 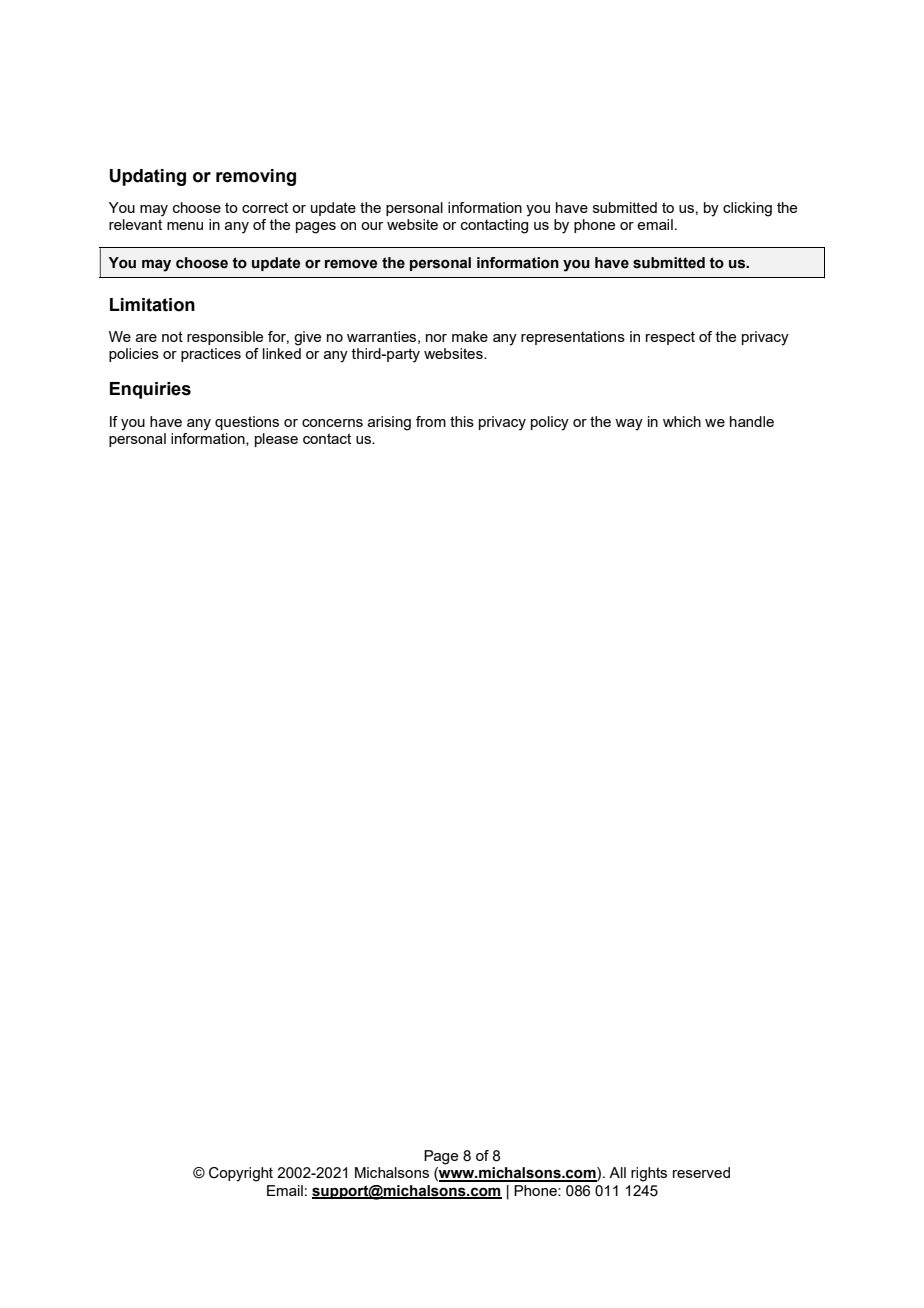 I want to click on our, so click(x=372, y=226).
